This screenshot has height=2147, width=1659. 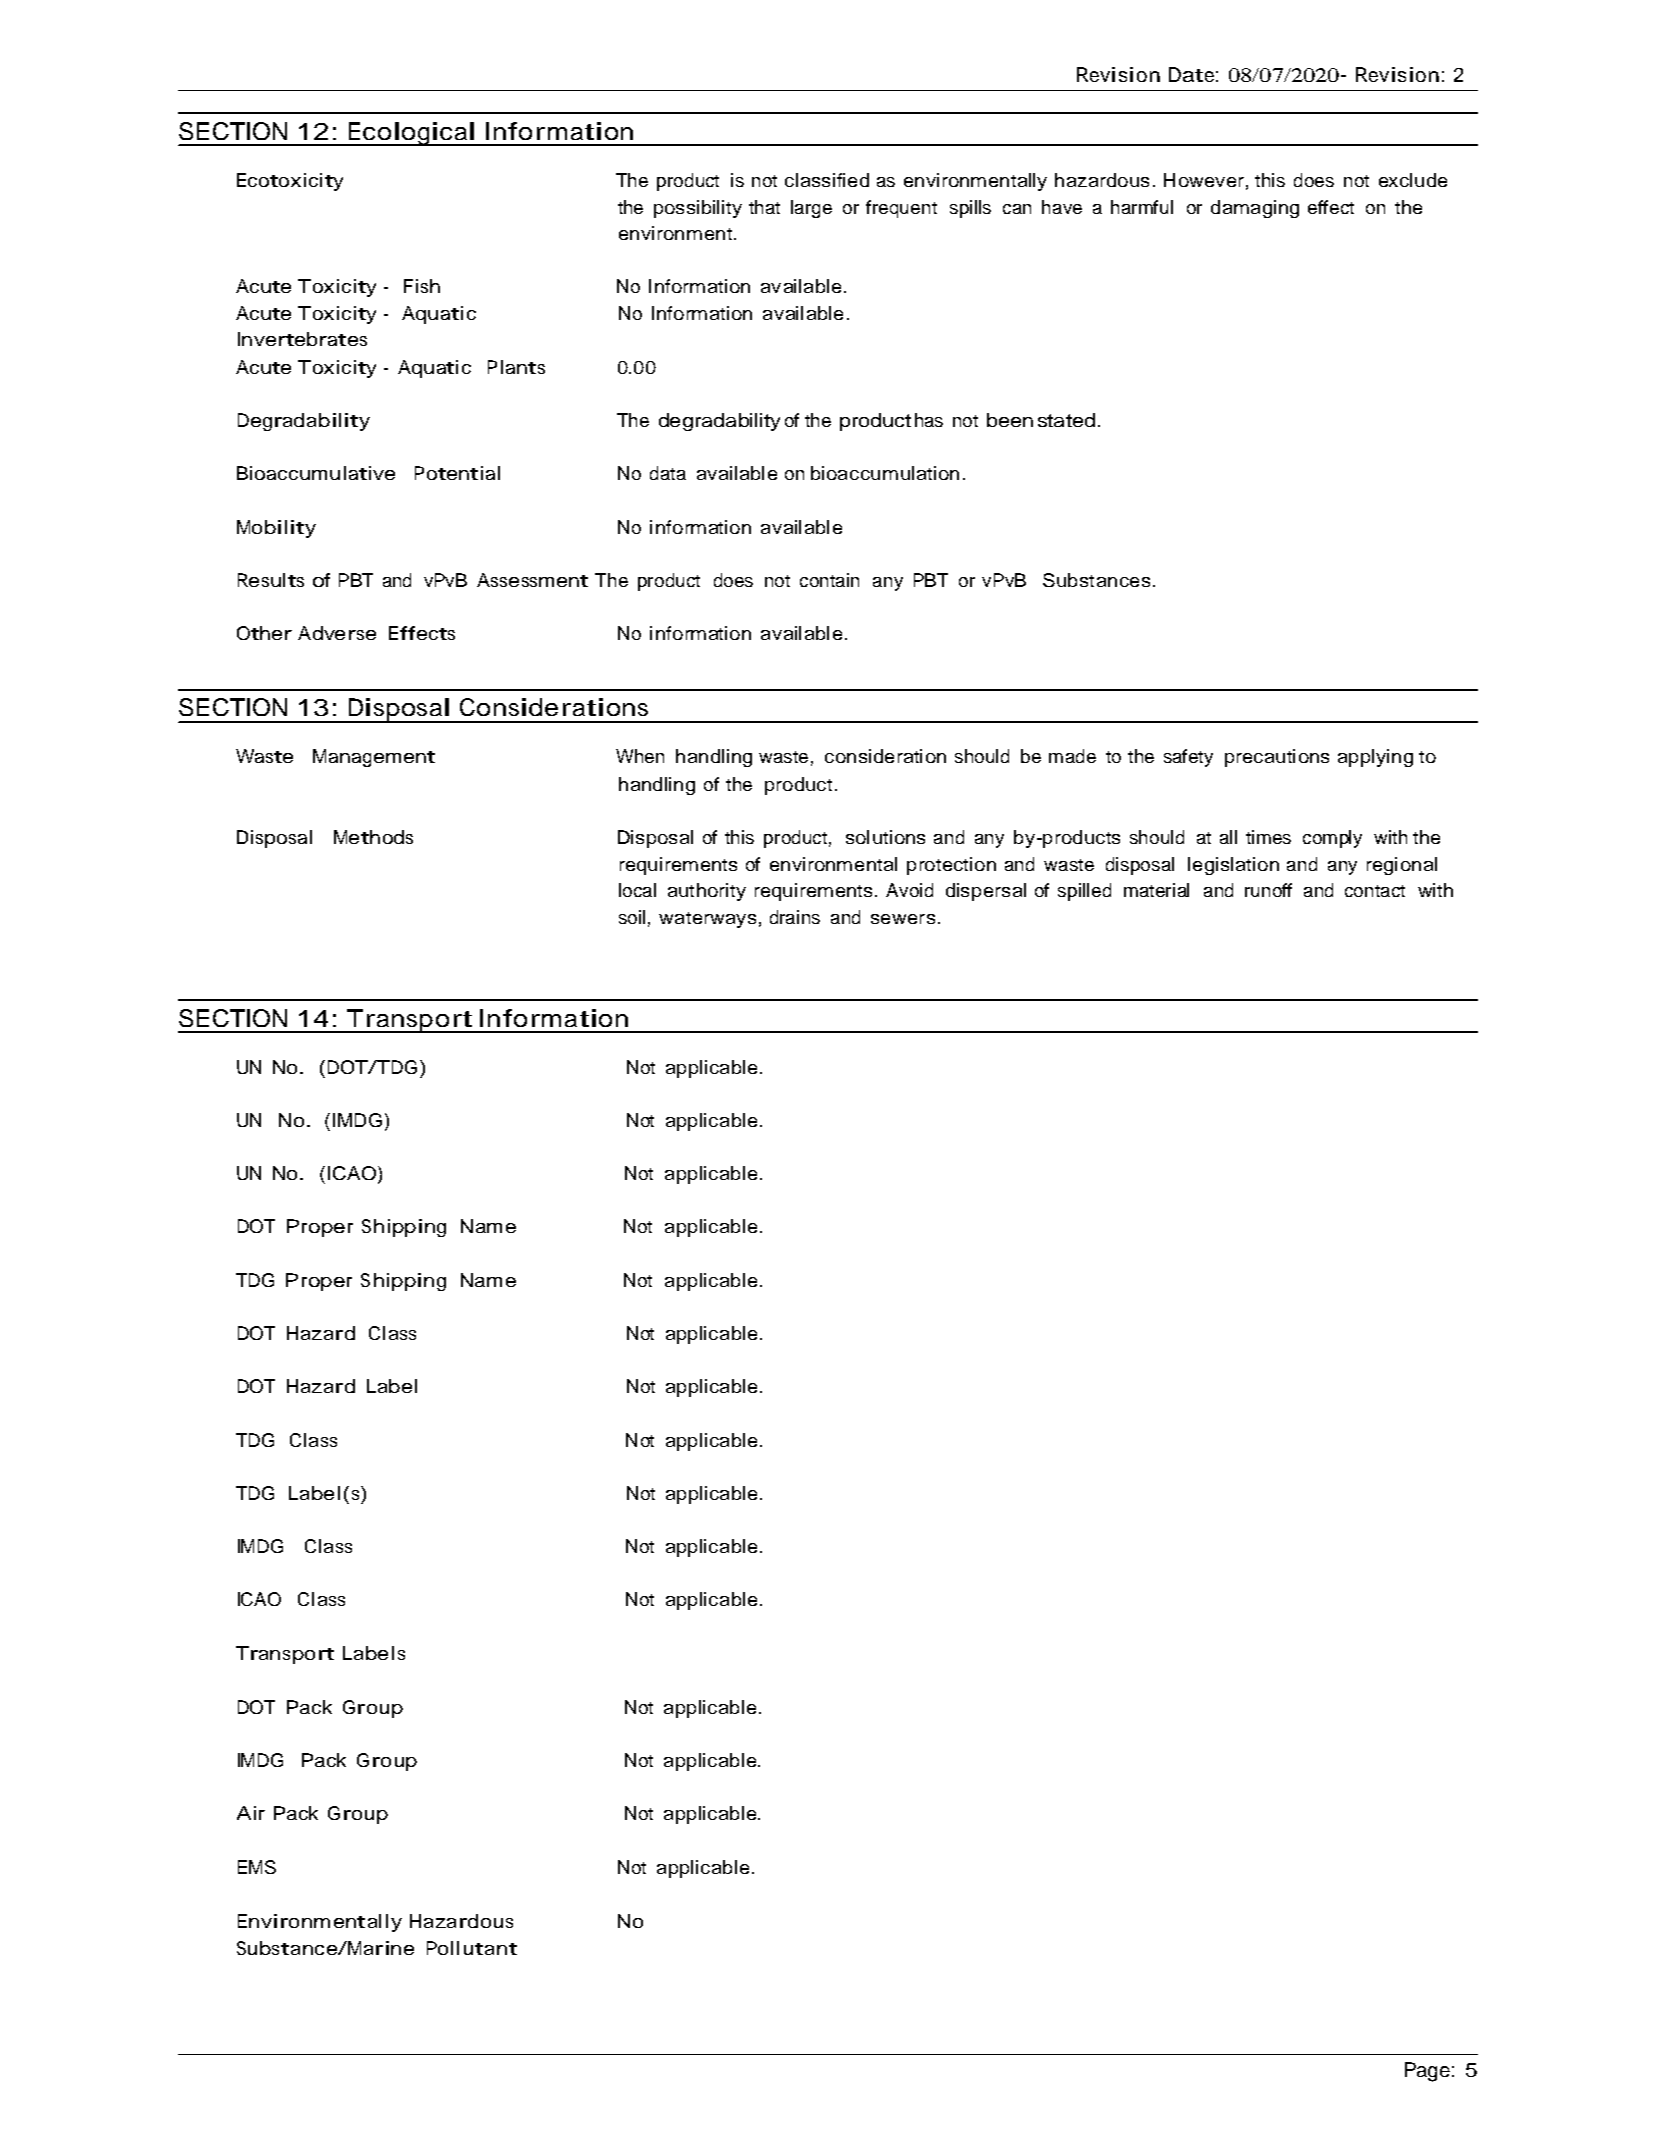 What do you see at coordinates (337, 633) in the screenshot?
I see `Adverse` at bounding box center [337, 633].
